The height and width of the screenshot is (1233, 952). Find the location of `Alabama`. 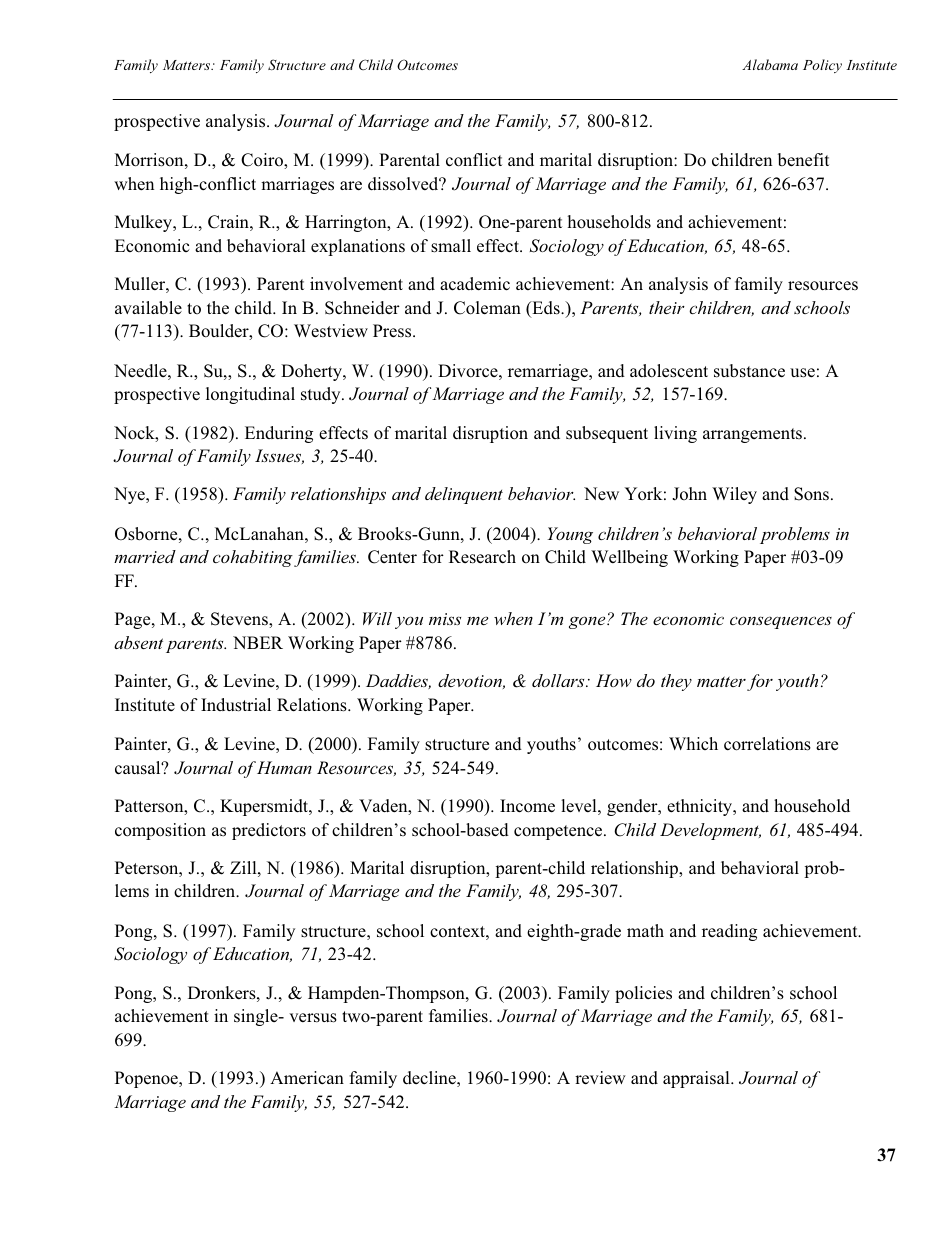

Alabama is located at coordinates (770, 64).
